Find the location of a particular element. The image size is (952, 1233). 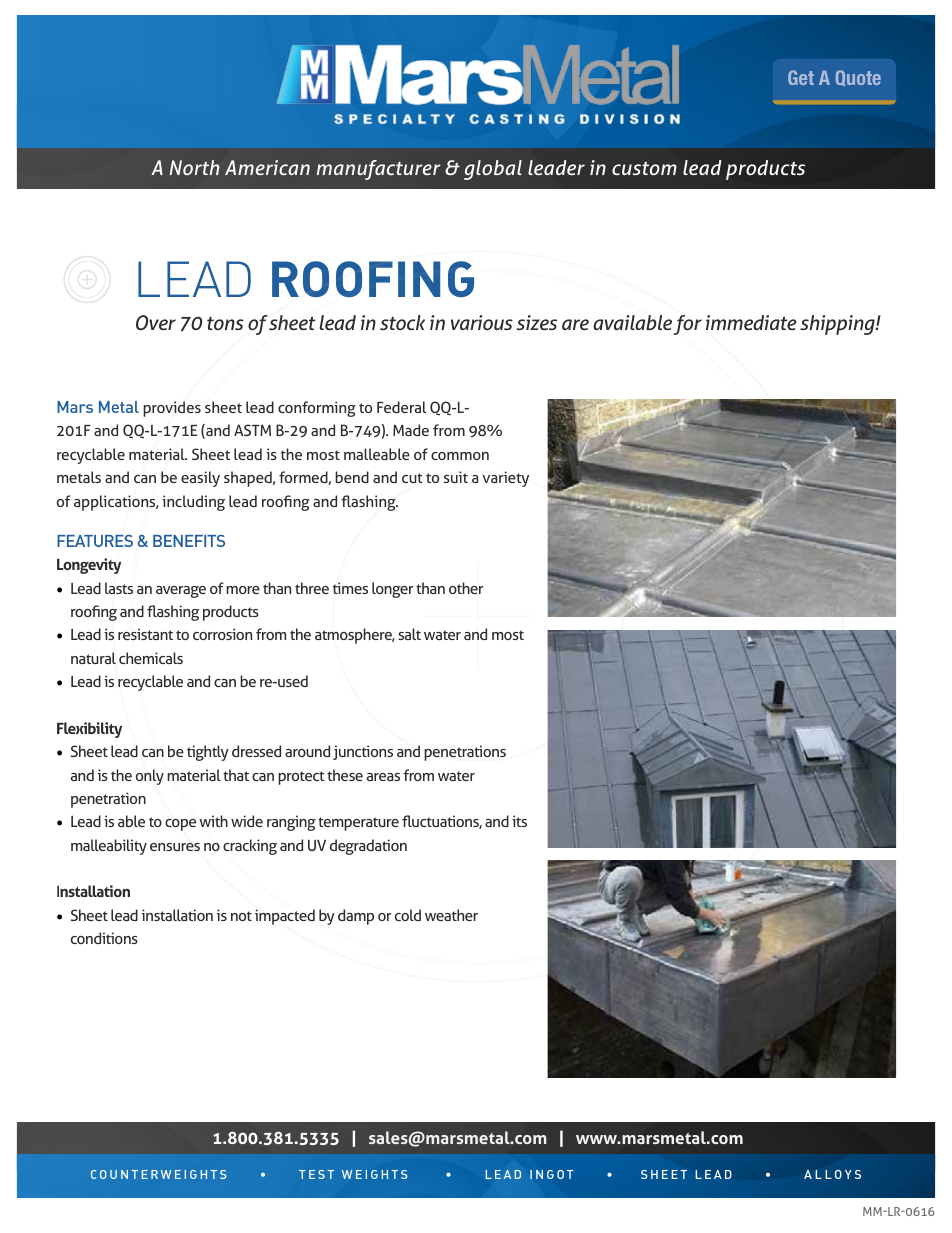

North is located at coordinates (194, 167).
